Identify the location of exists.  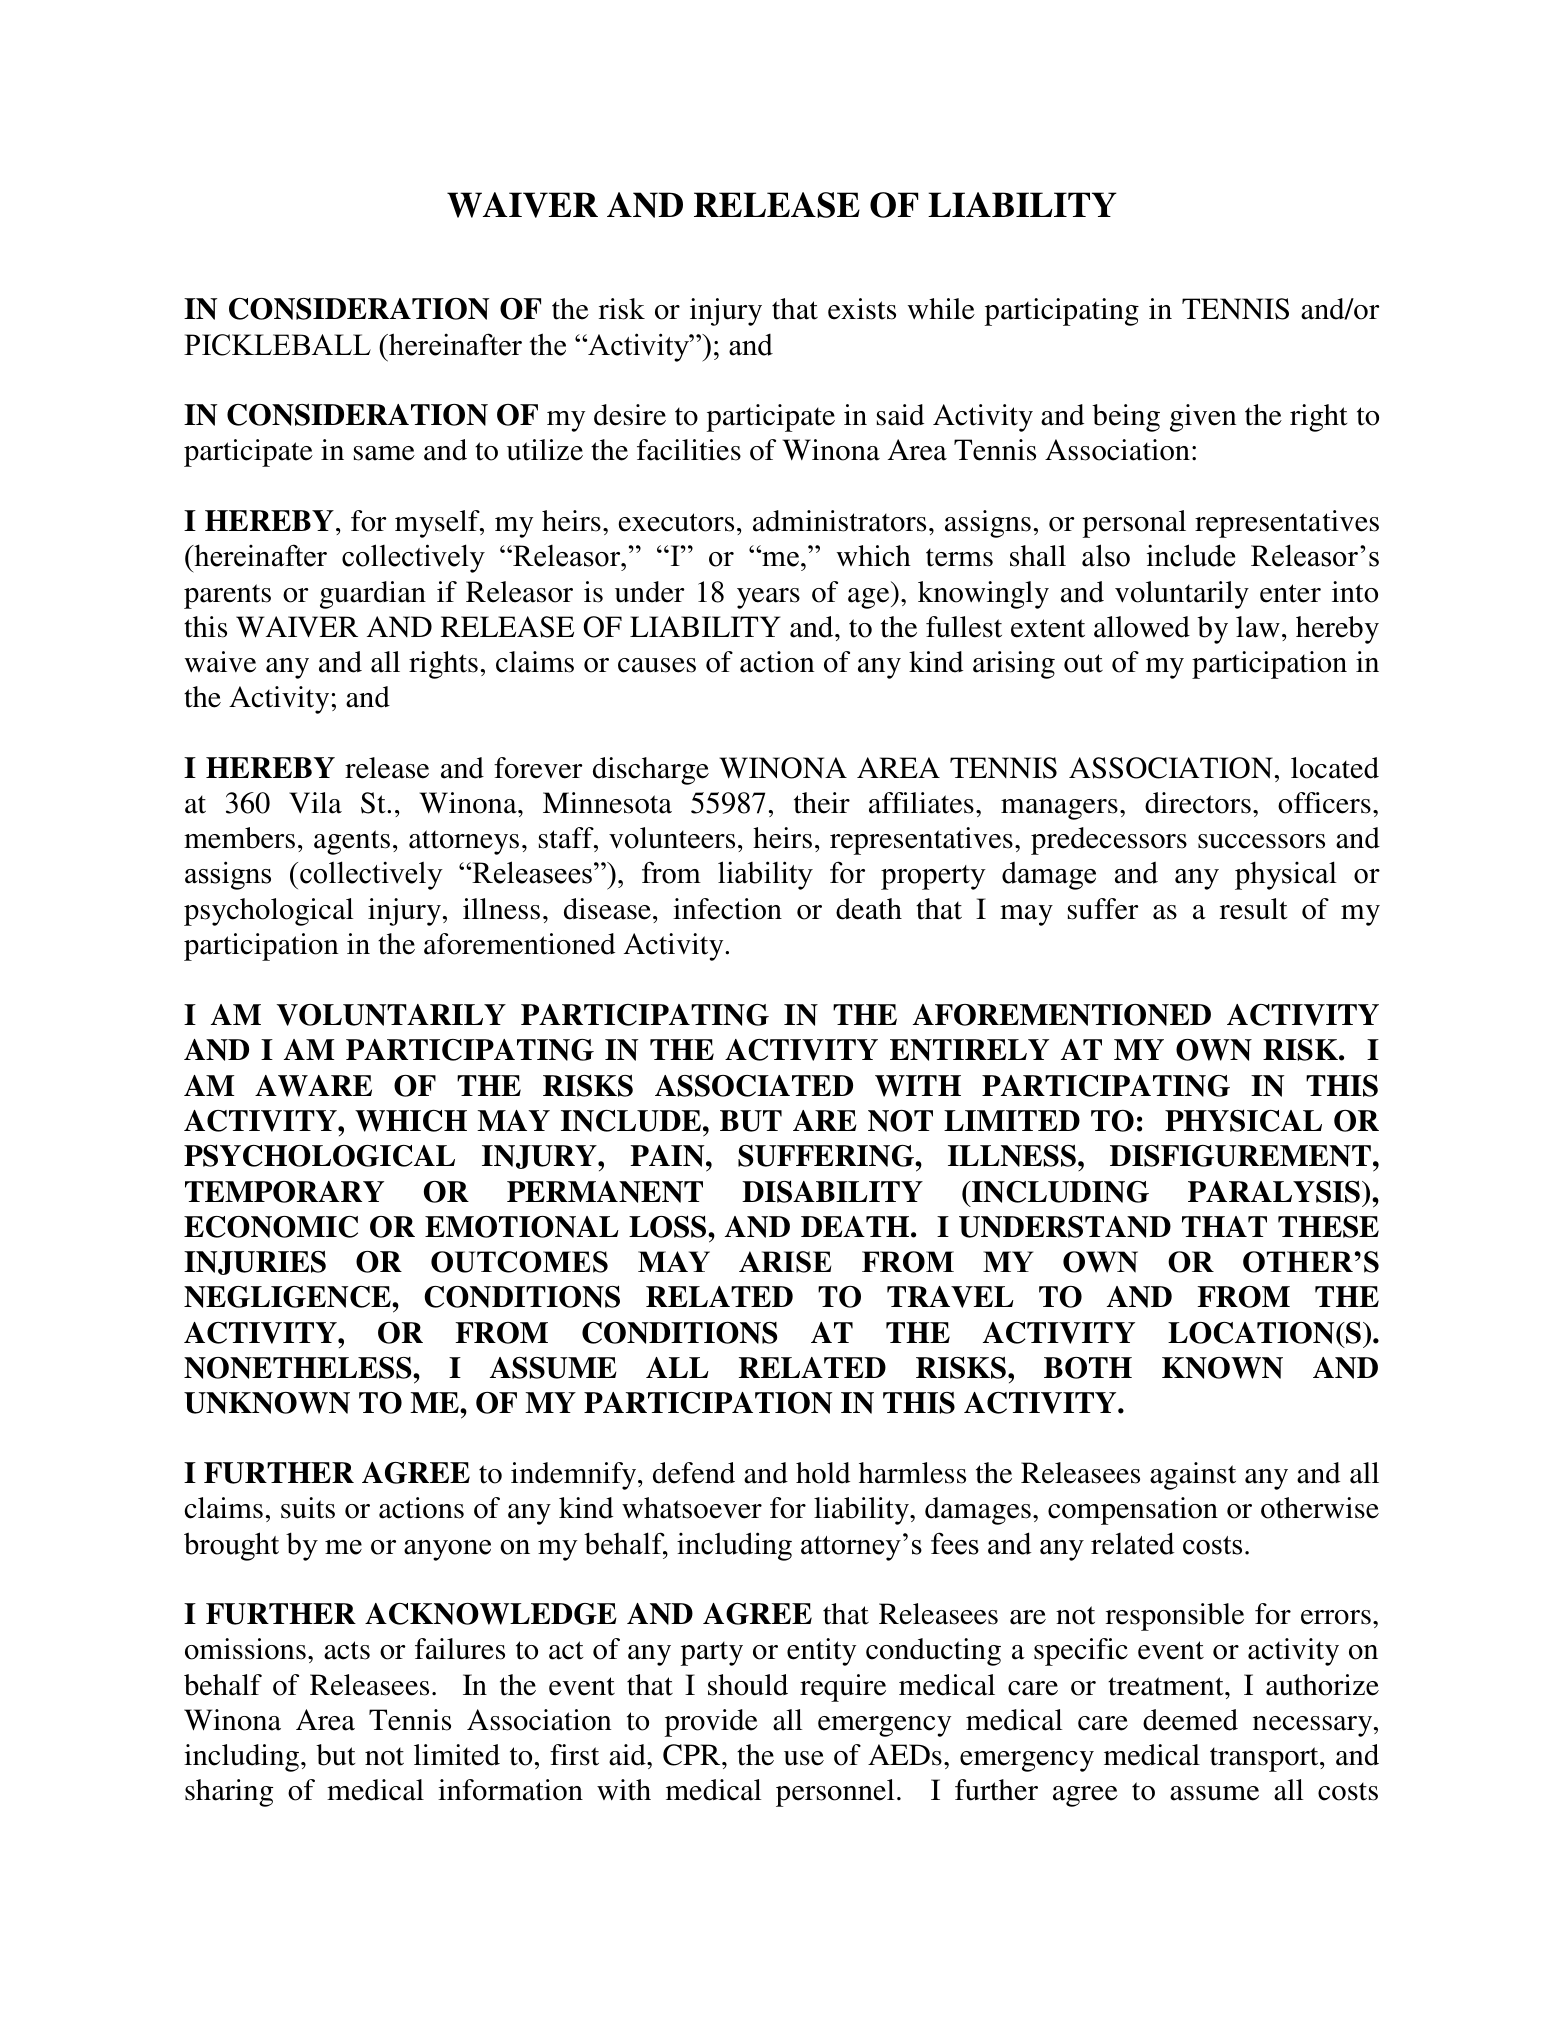
(862, 309).
